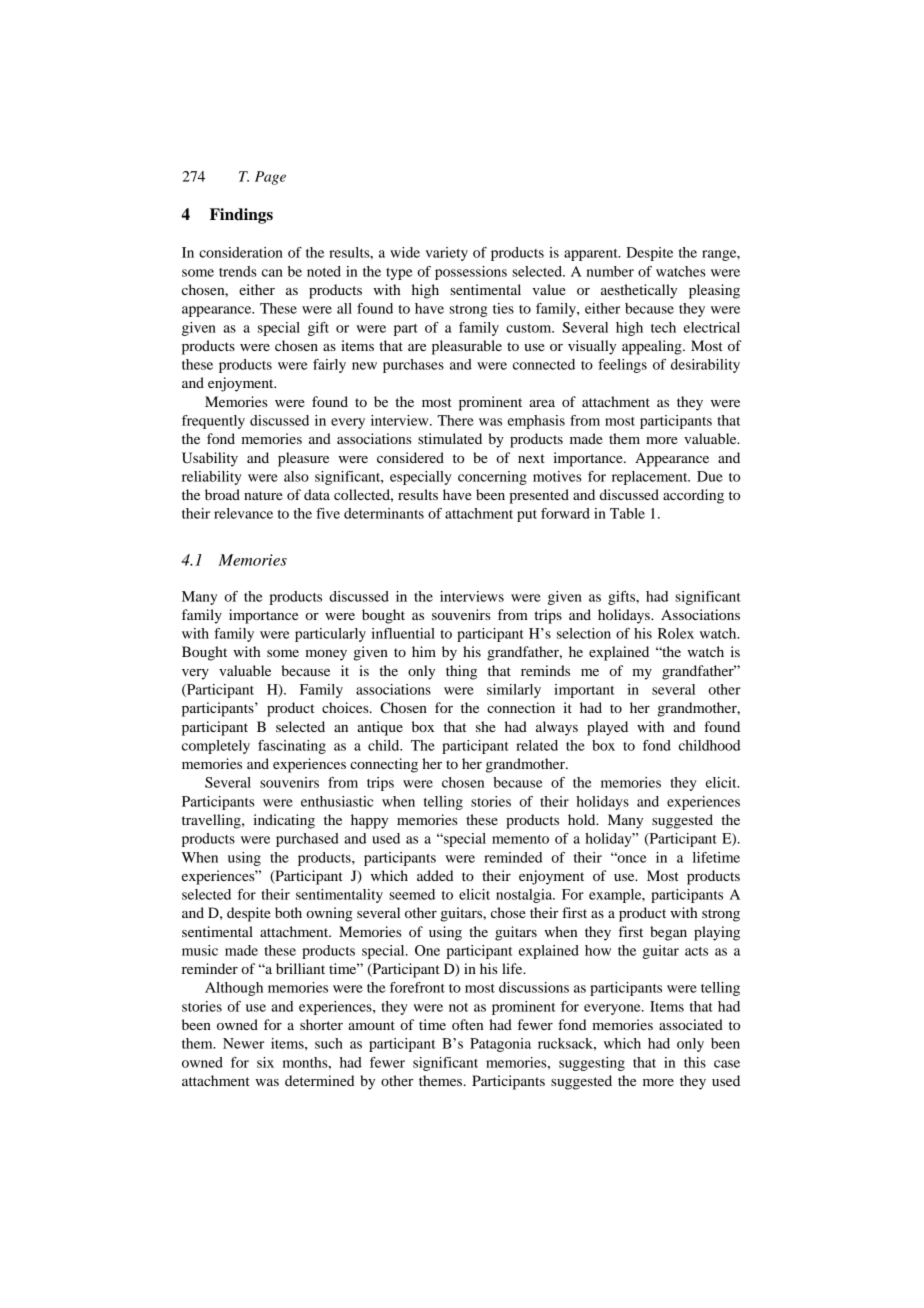 The width and height of the screenshot is (924, 1308). I want to click on Findings, so click(241, 216).
